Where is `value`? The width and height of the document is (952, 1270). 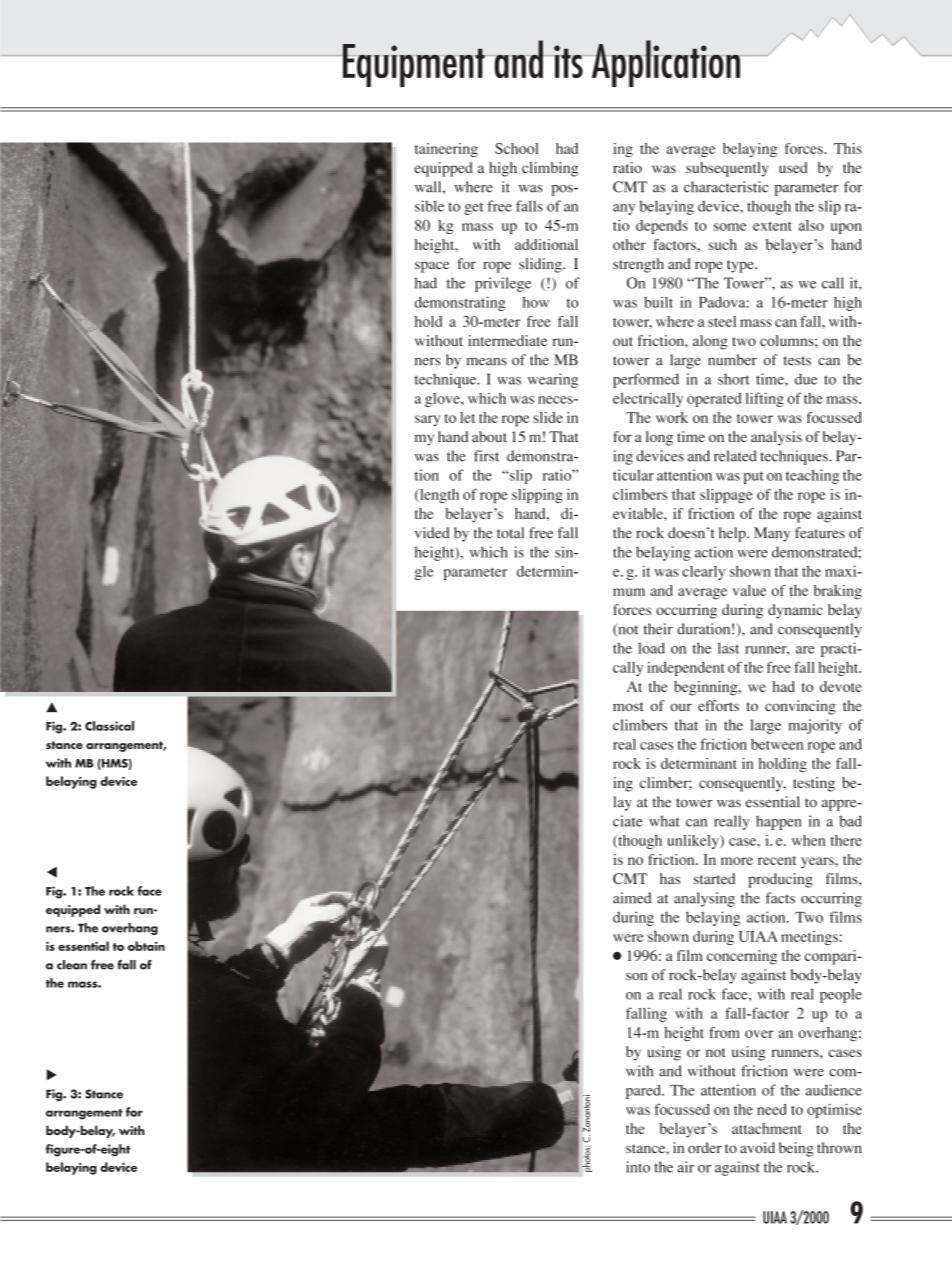 value is located at coordinates (749, 590).
